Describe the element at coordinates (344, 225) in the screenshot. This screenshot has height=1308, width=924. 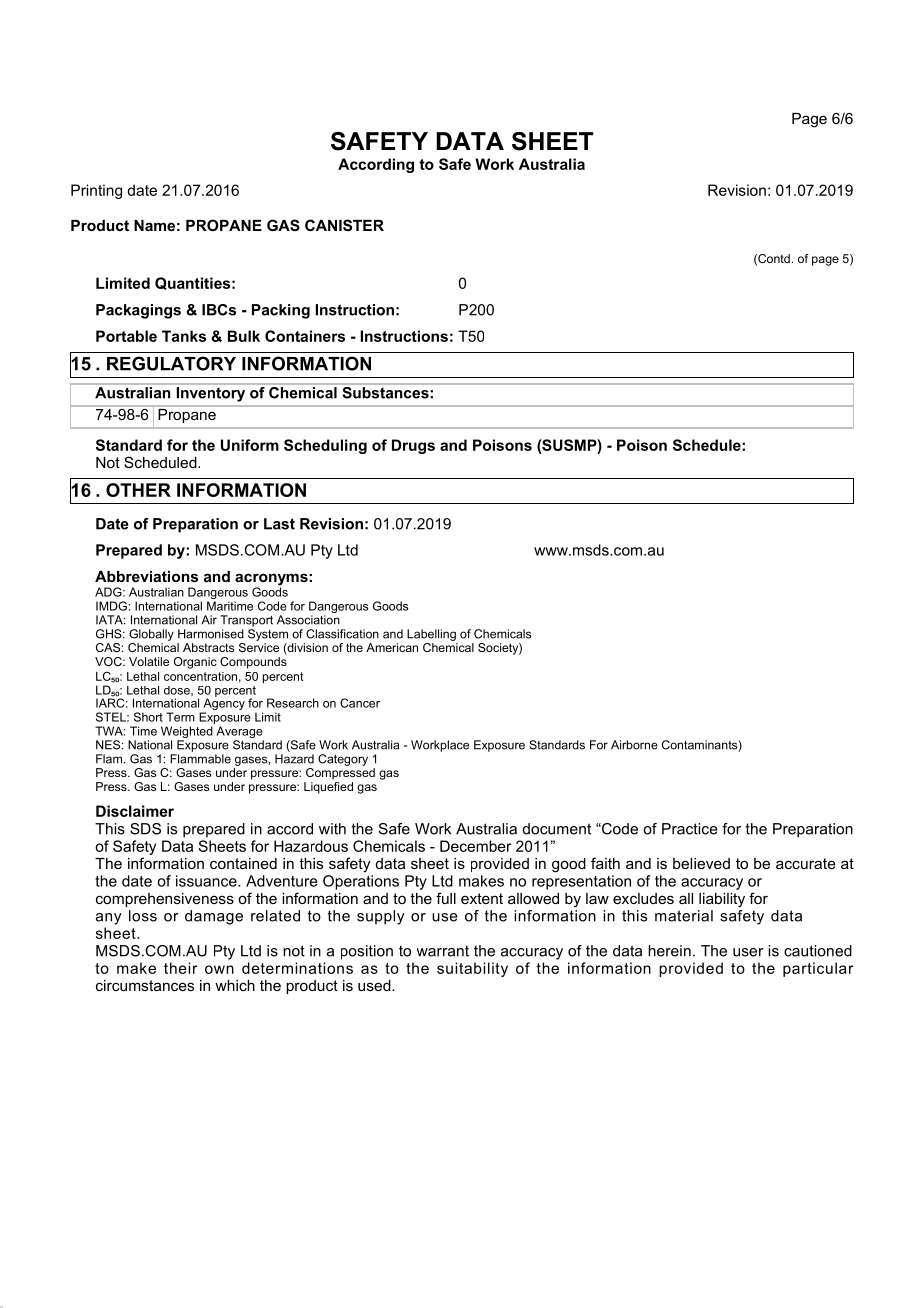
I see `CANISTER` at that location.
